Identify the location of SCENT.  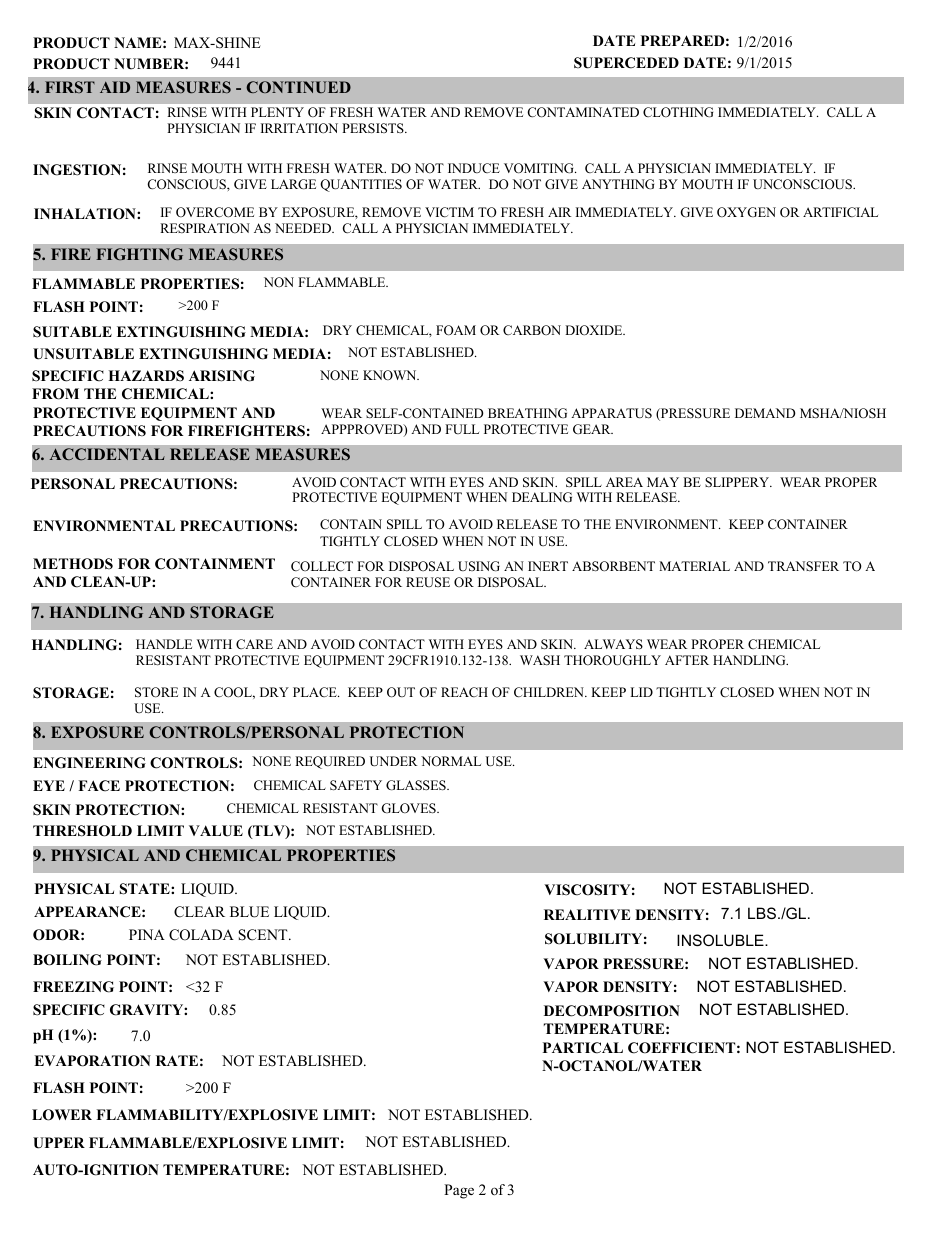
(264, 935).
